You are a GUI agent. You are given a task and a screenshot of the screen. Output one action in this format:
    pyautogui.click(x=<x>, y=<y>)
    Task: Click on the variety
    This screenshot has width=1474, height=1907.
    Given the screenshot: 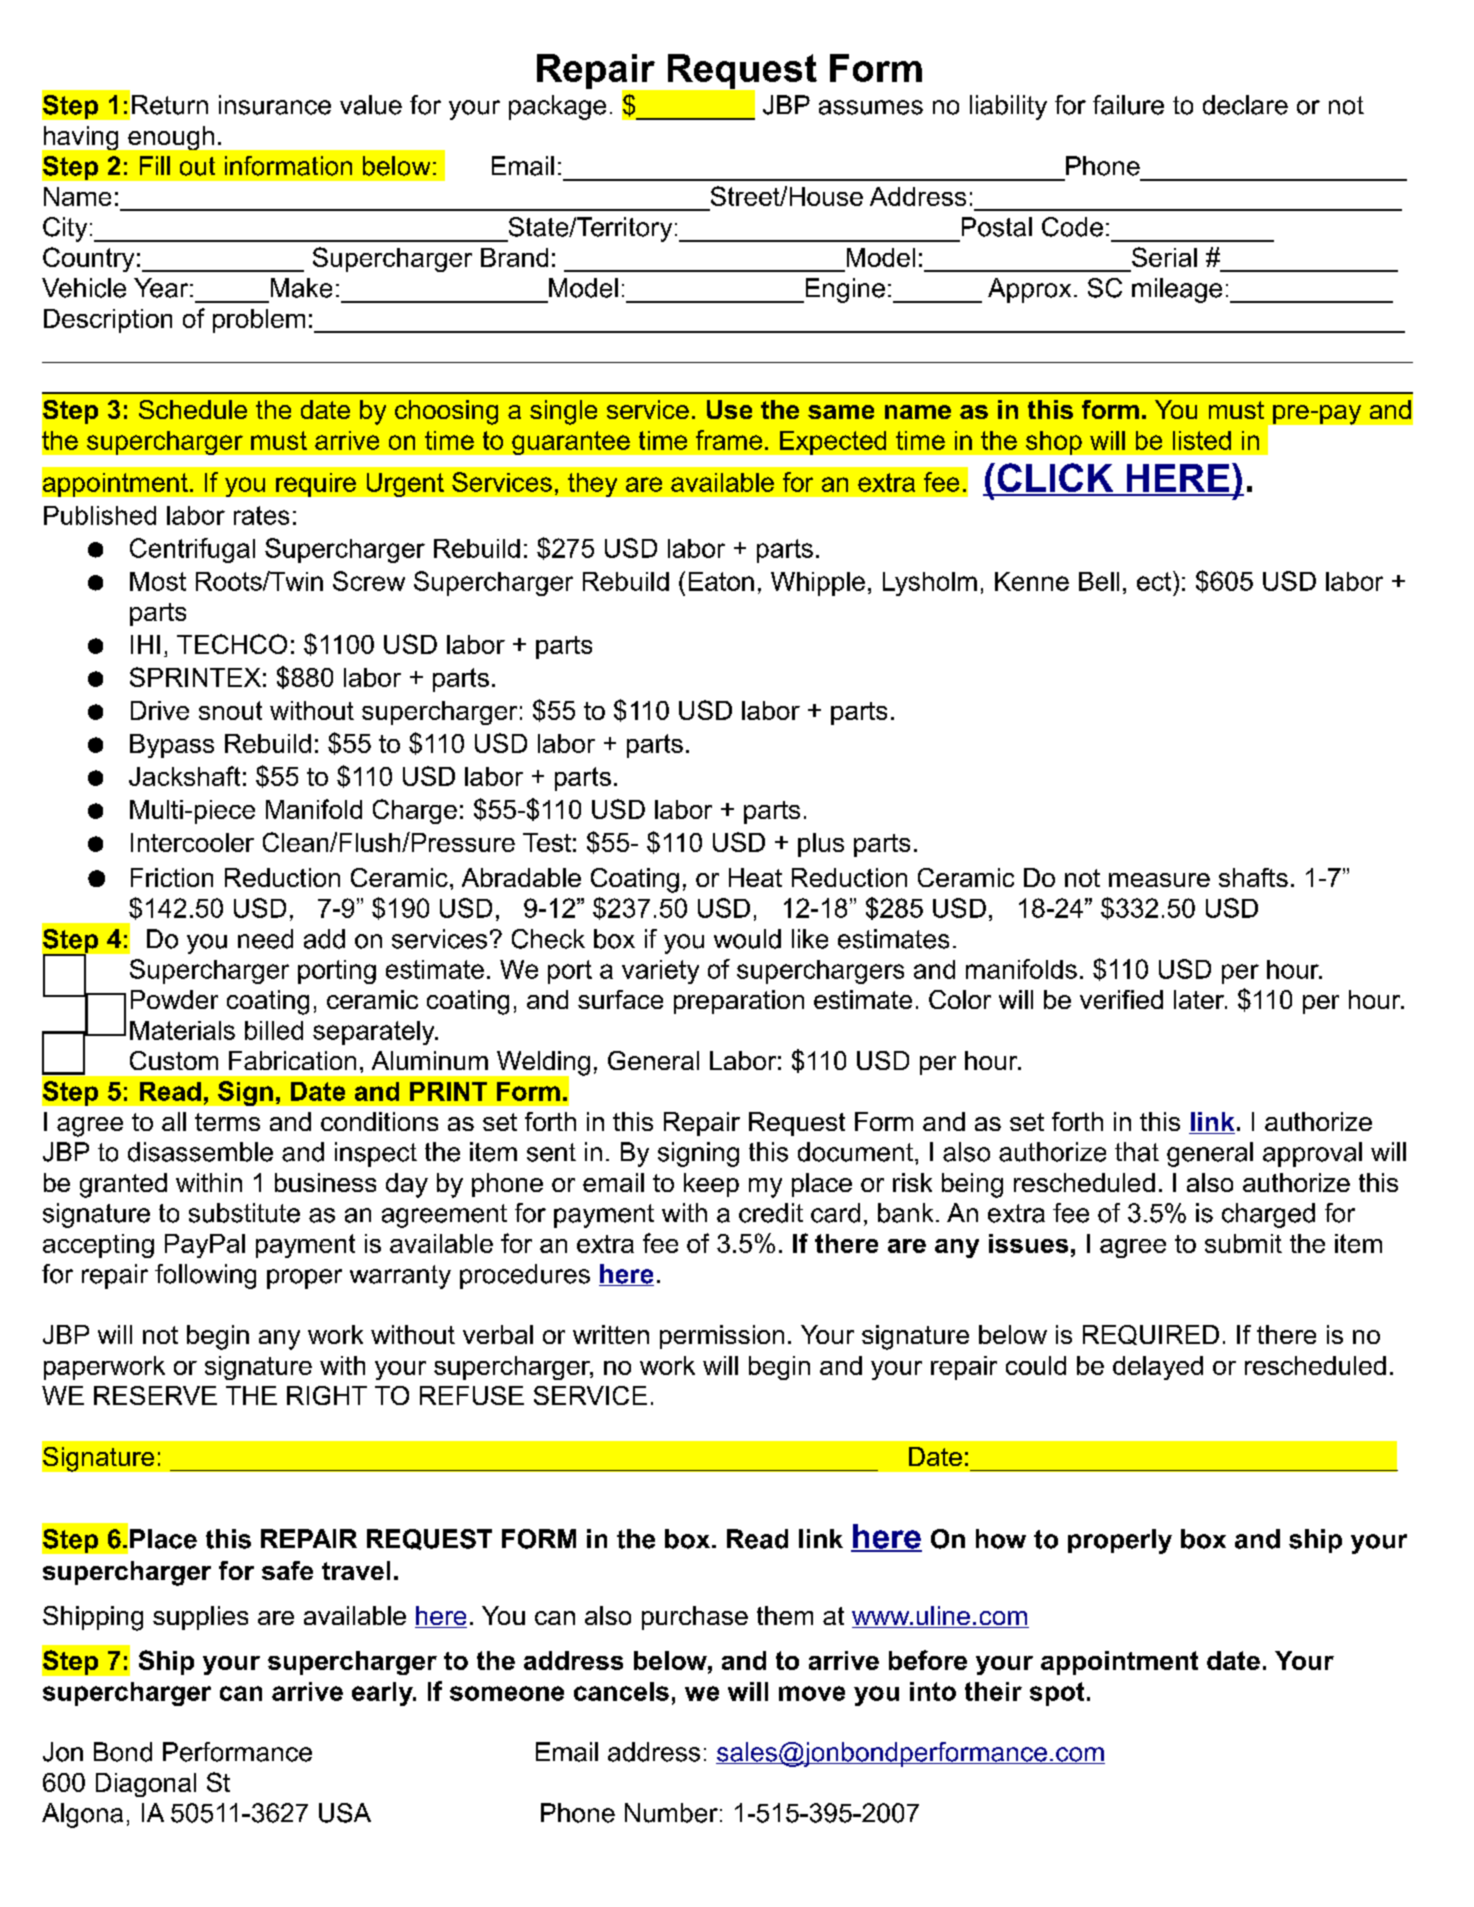 What is the action you would take?
    pyautogui.click(x=660, y=972)
